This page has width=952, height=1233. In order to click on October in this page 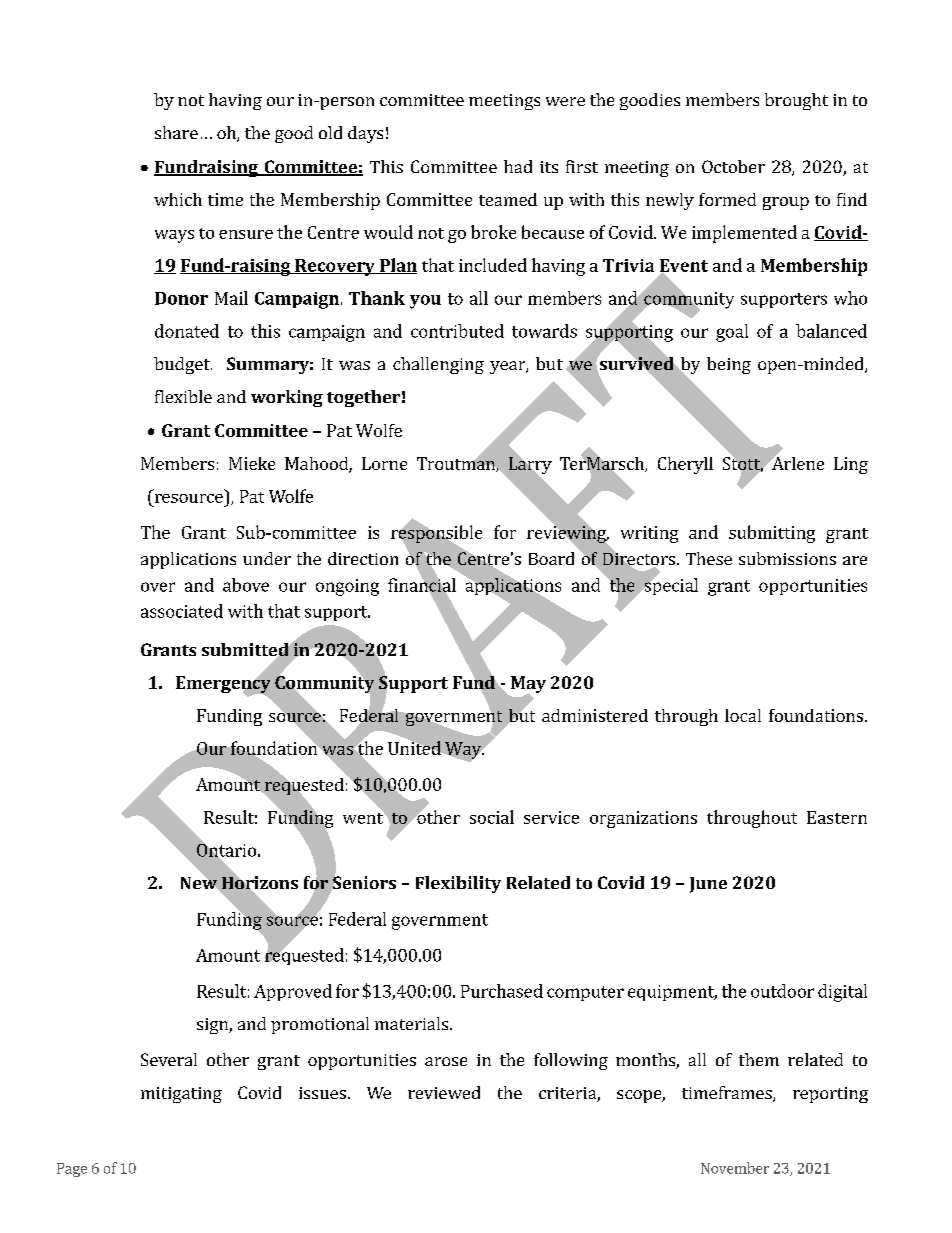, I will do `click(733, 166)`.
